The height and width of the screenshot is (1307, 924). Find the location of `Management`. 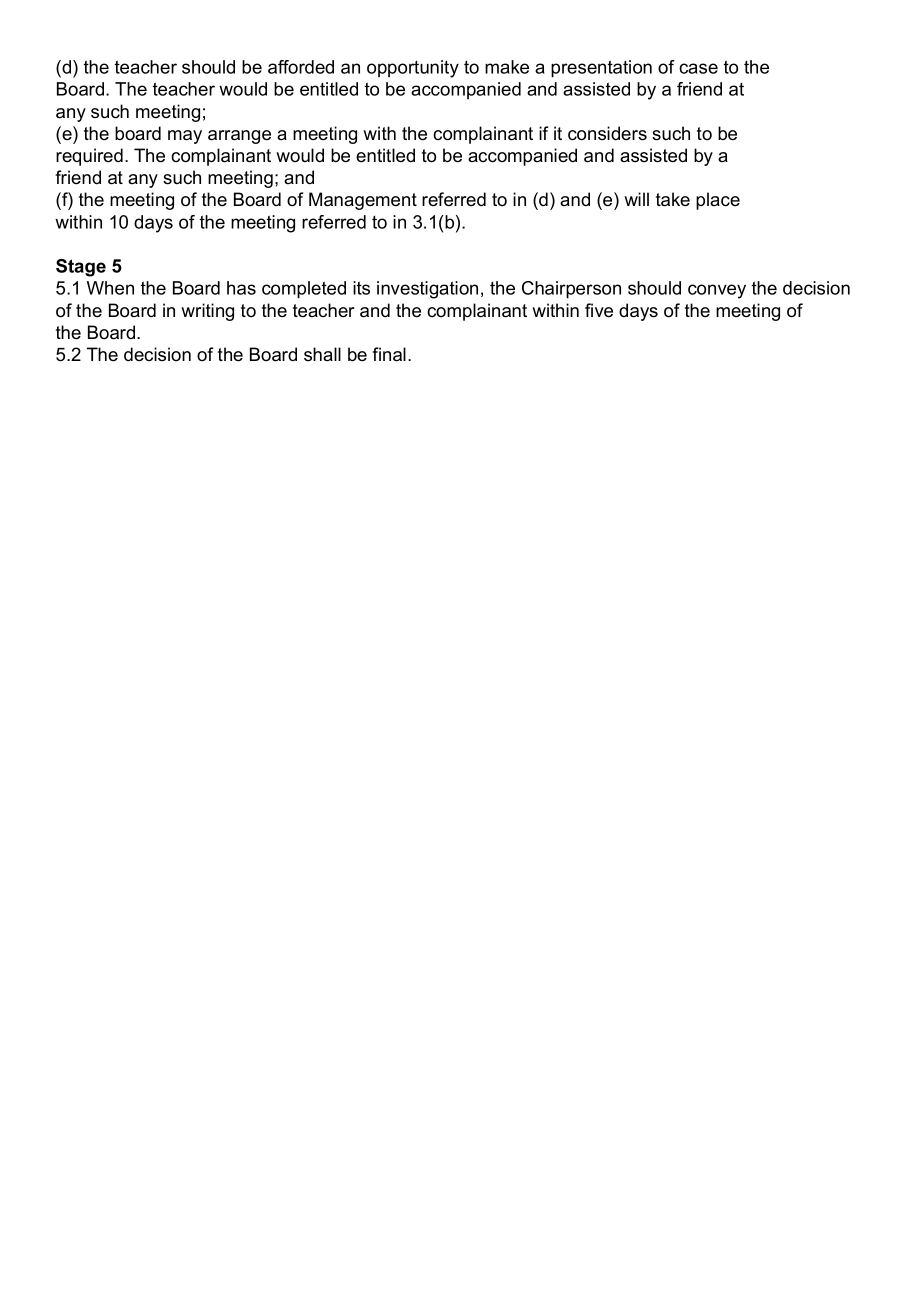

Management is located at coordinates (363, 201).
